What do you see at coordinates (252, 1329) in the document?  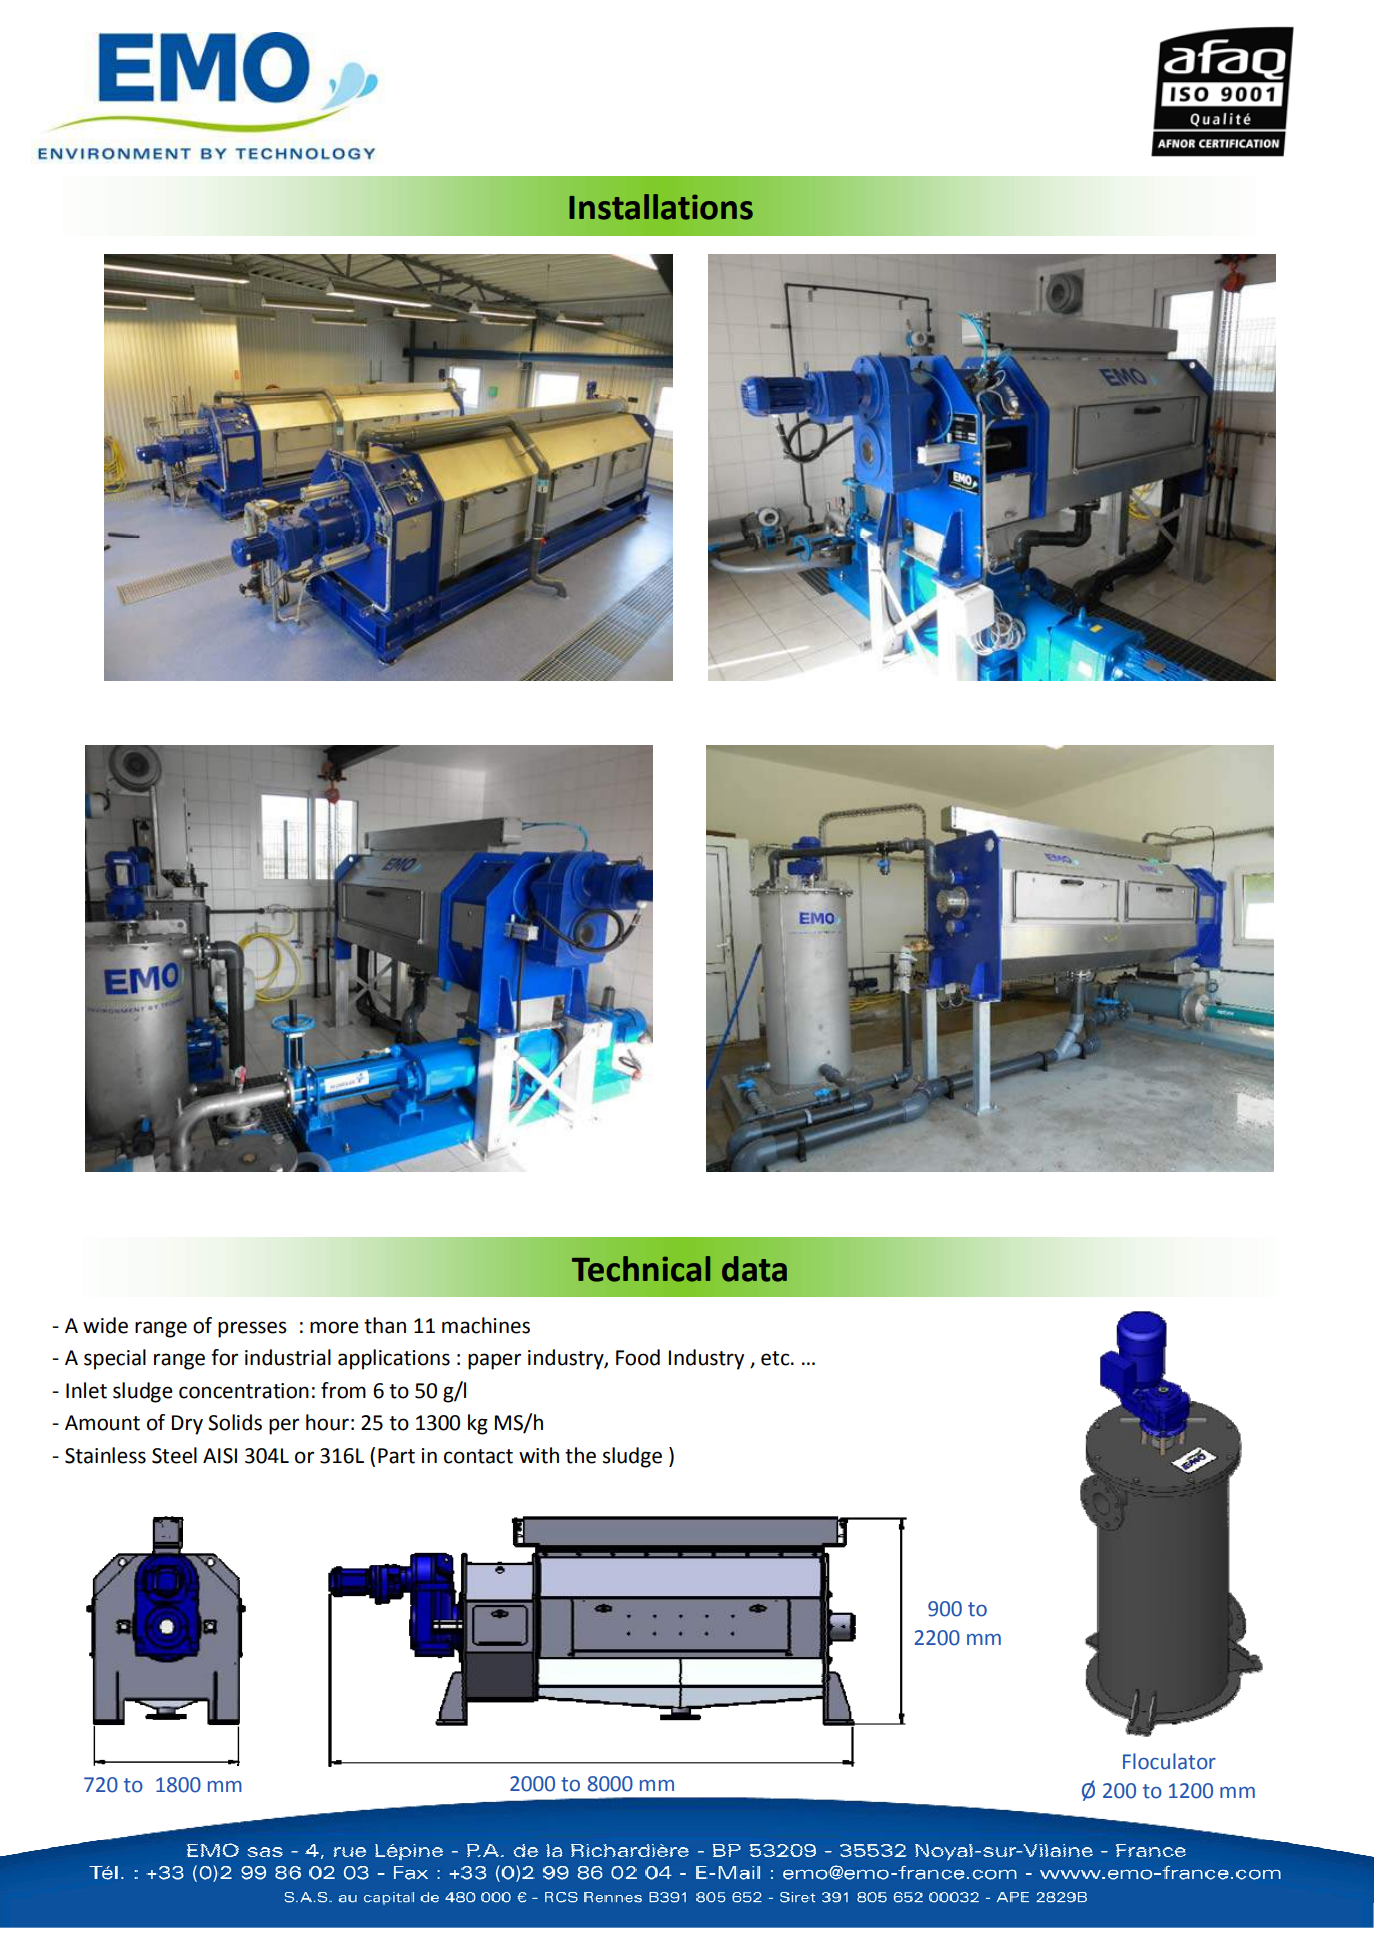 I see `presses` at bounding box center [252, 1329].
